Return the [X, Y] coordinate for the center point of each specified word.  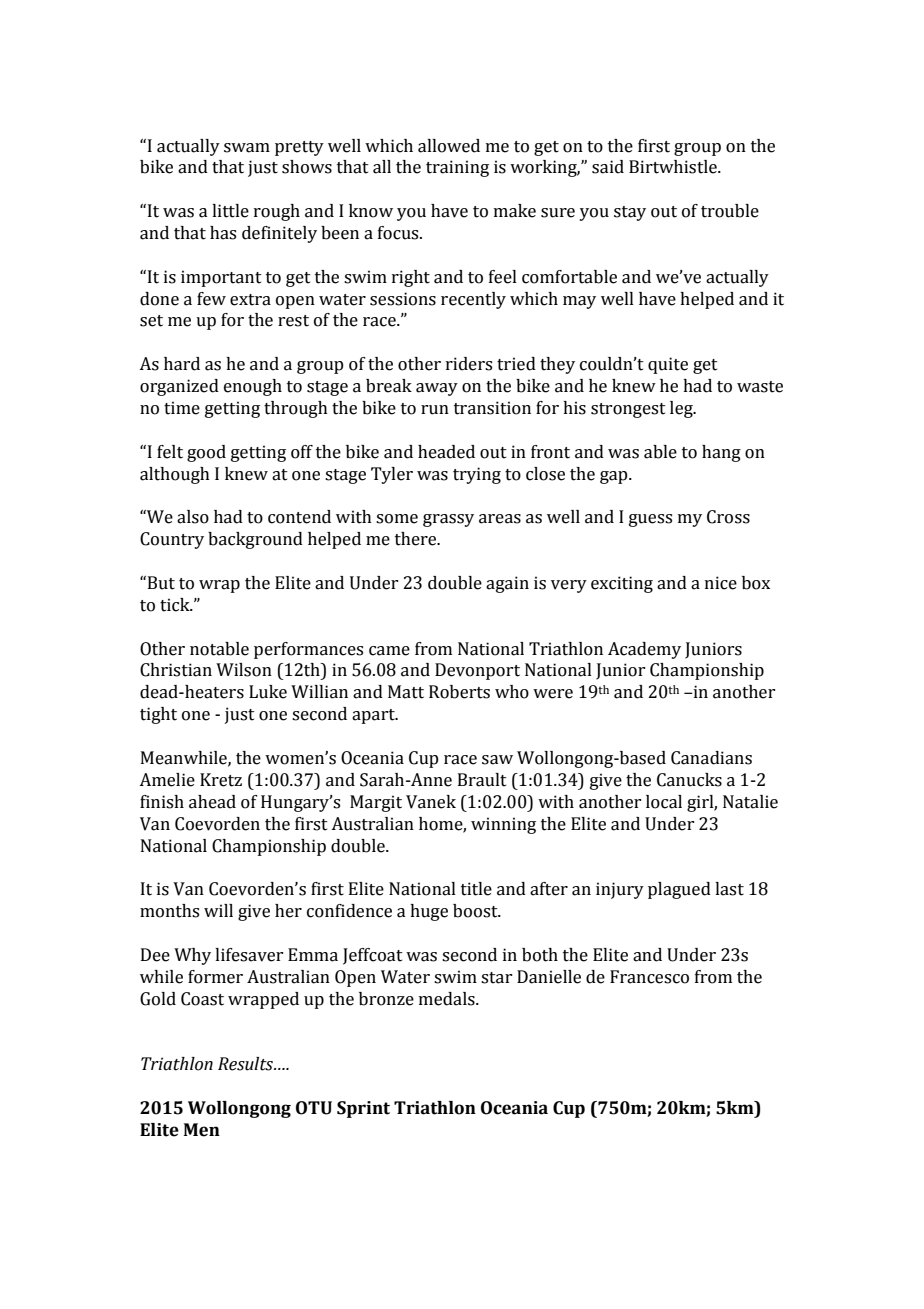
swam [247, 148]
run [435, 410]
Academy [644, 650]
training [457, 168]
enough [253, 387]
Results [246, 1064]
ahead [212, 802]
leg [682, 409]
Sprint [363, 1109]
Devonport [477, 671]
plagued [679, 890]
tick [176, 605]
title [476, 889]
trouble [730, 211]
